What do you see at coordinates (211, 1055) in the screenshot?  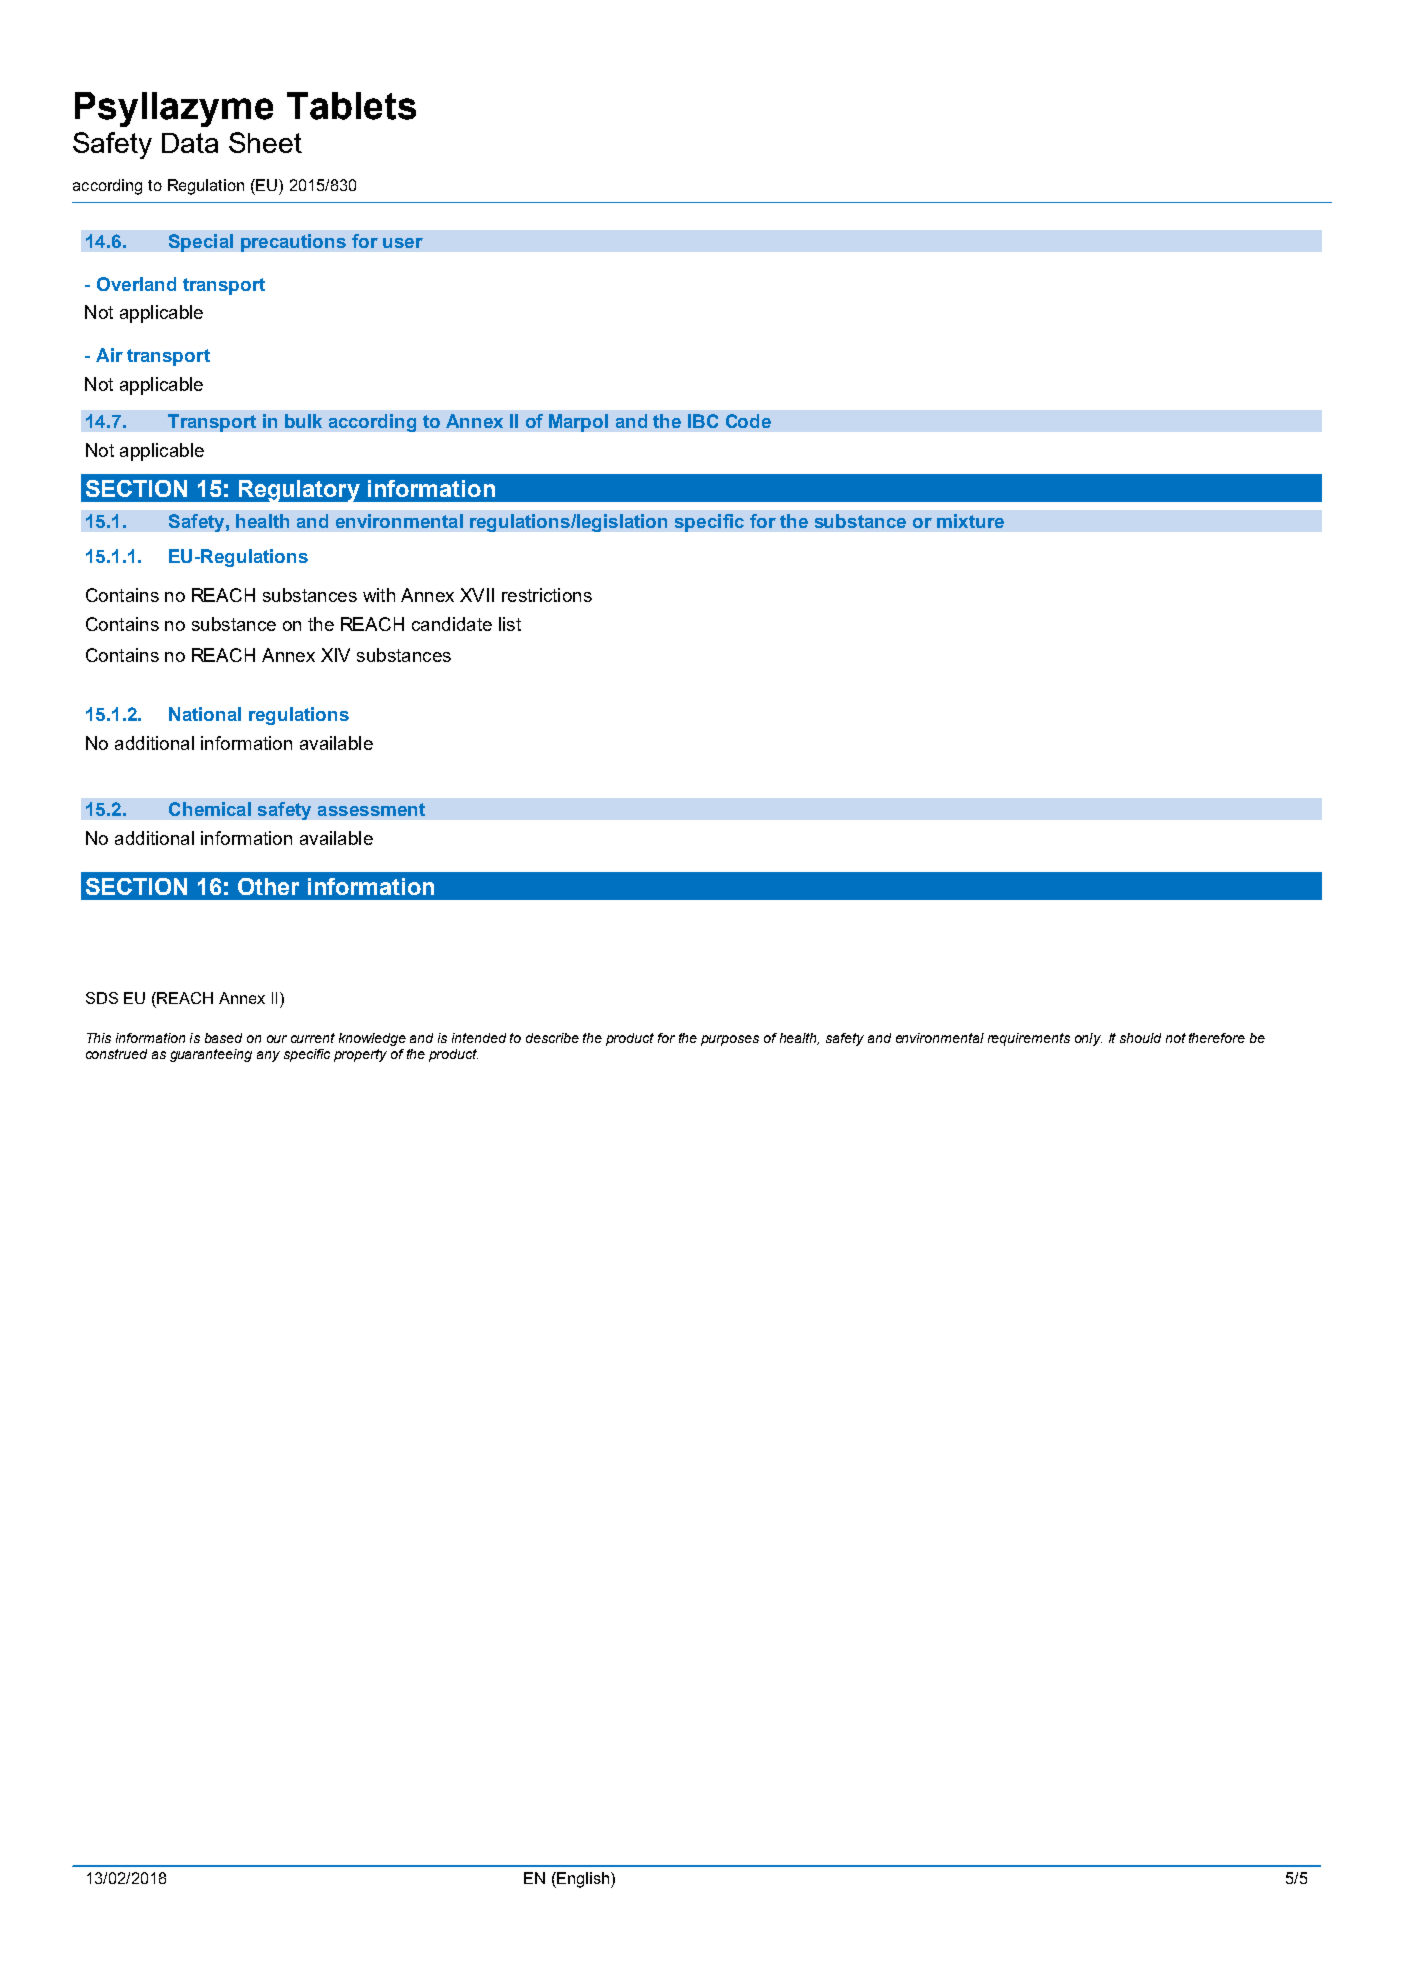 I see `guaranteeing` at bounding box center [211, 1055].
